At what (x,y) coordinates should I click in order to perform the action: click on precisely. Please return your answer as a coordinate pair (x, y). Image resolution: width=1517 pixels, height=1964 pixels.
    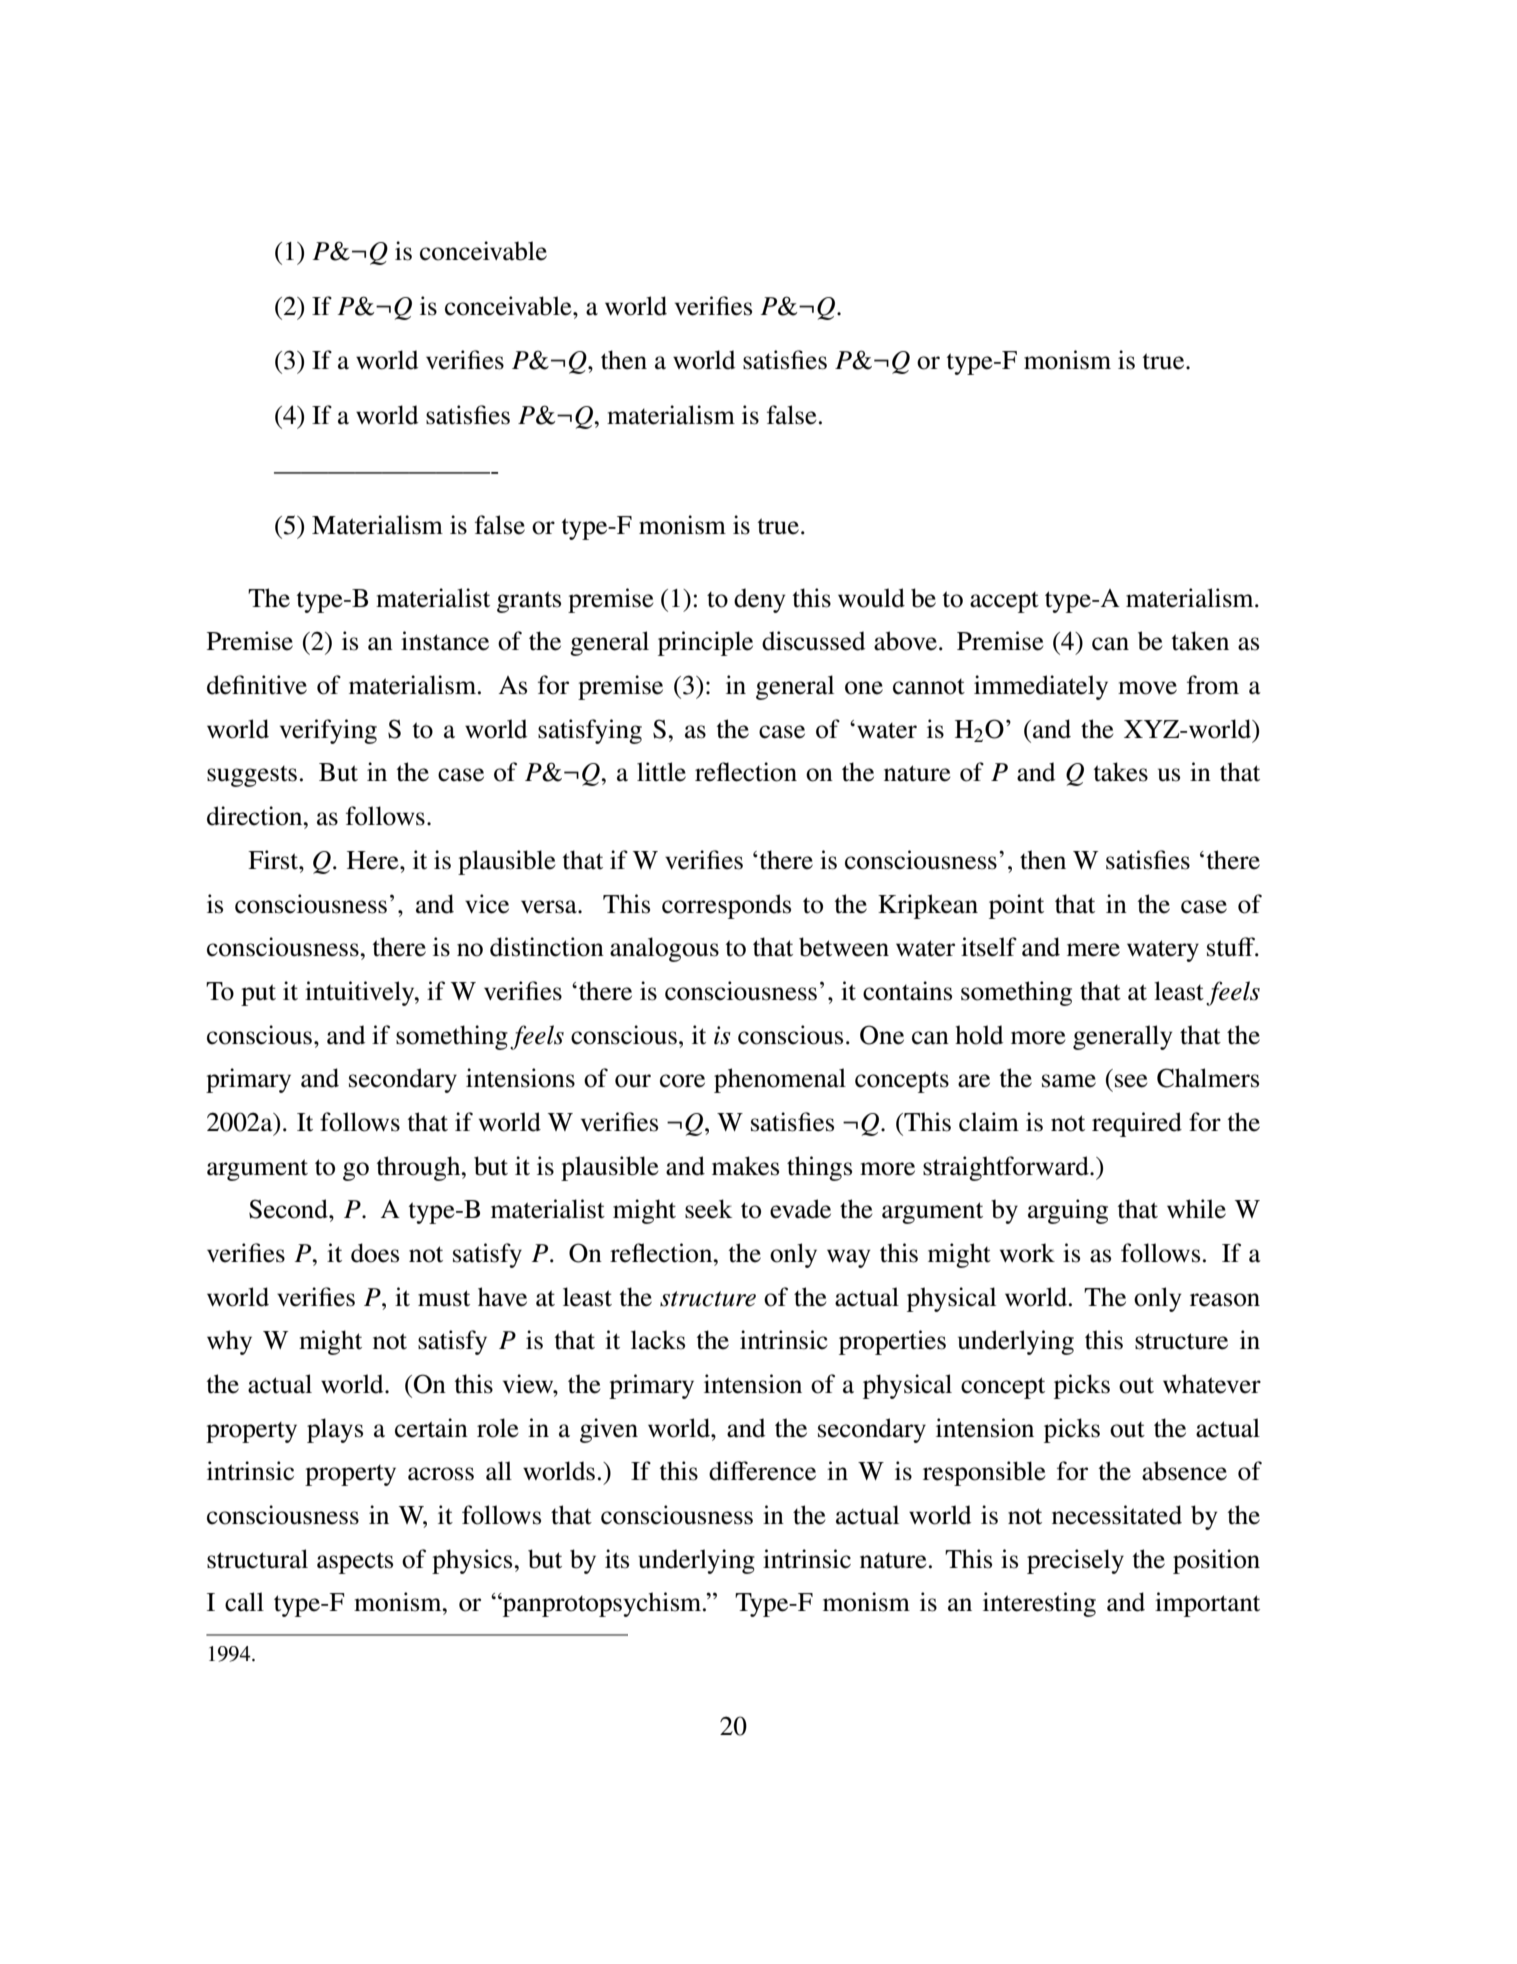
    Looking at the image, I should click on (1075, 1561).
